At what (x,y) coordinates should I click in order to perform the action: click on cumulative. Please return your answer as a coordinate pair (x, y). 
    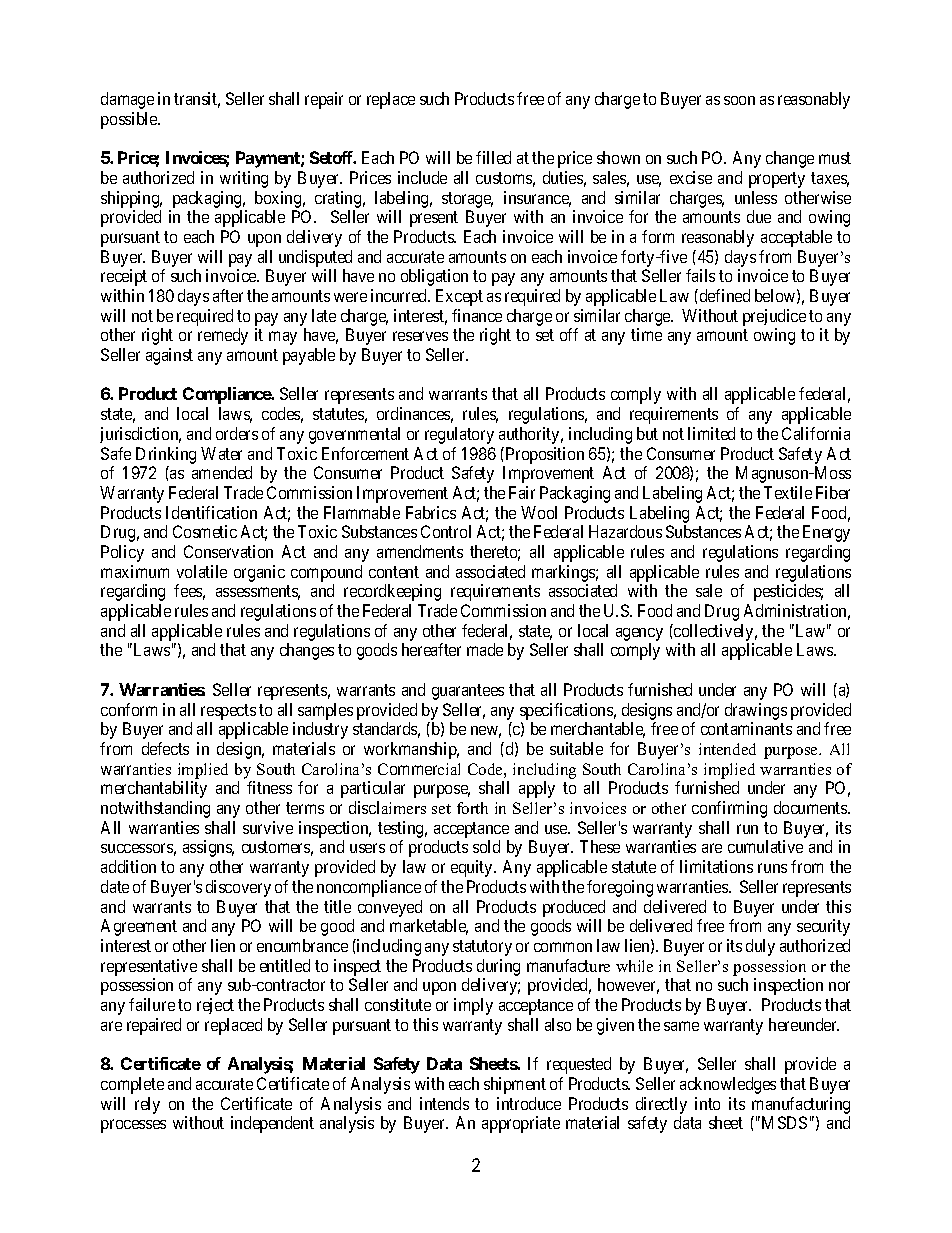
    Looking at the image, I should click on (765, 846).
